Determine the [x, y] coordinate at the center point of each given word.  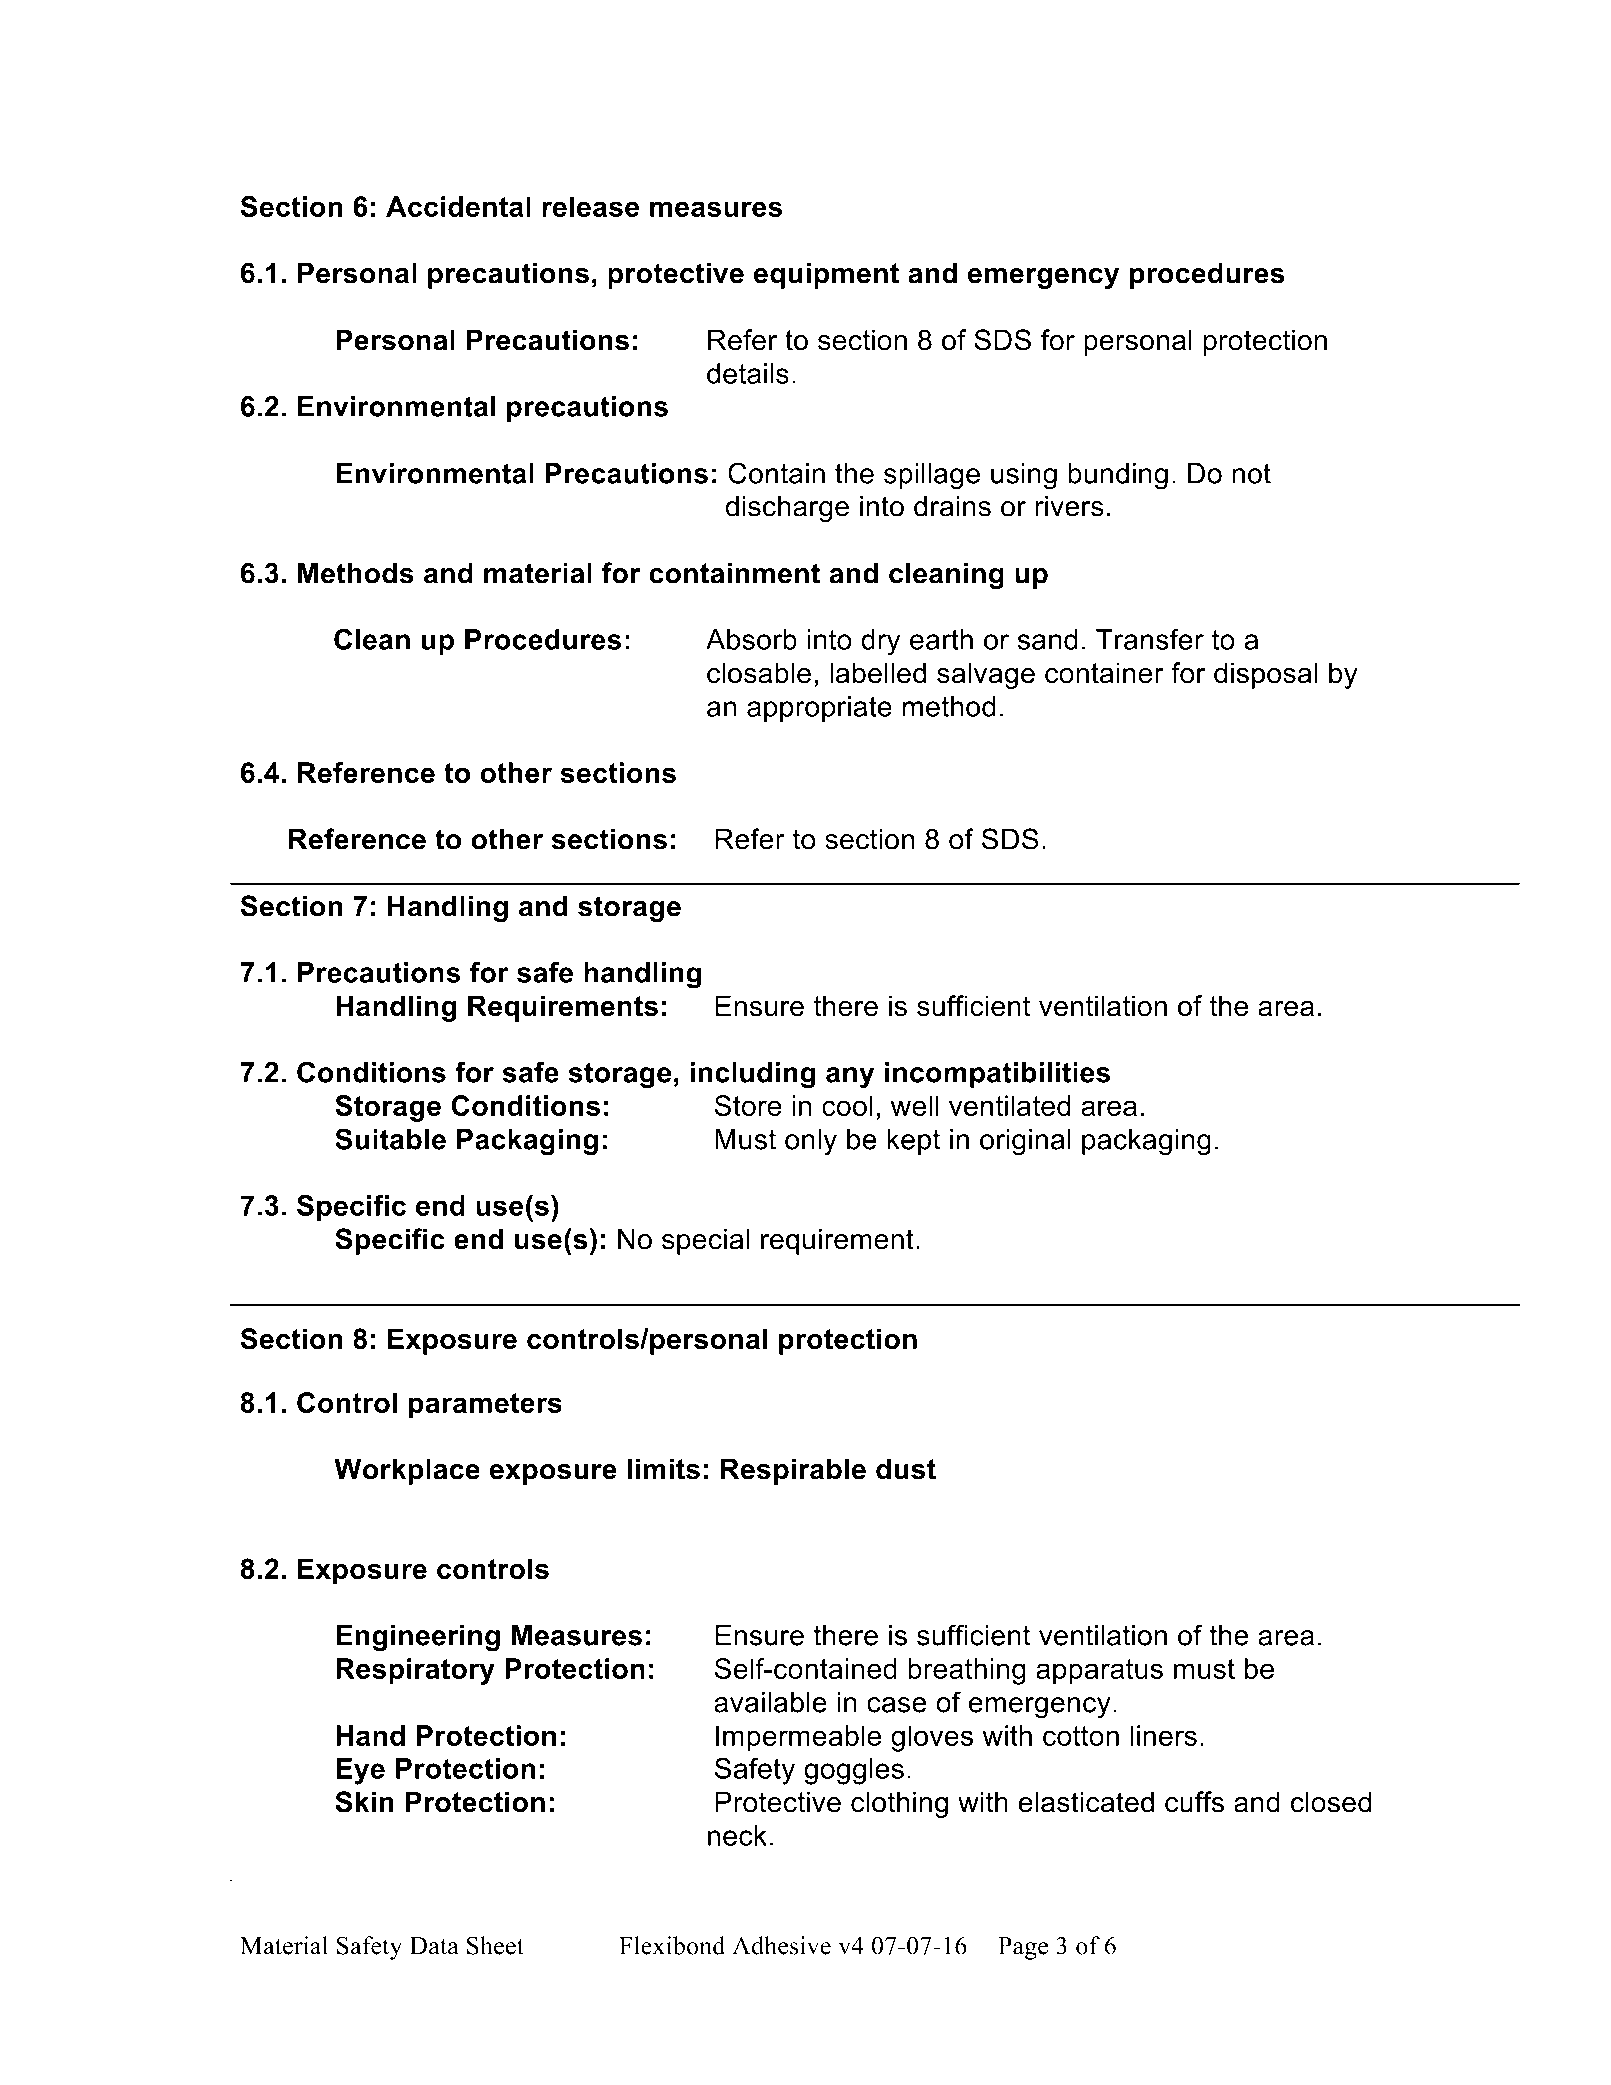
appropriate [819, 709]
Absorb [751, 639]
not [1251, 473]
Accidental [458, 206]
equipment [826, 275]
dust [906, 1469]
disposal [1266, 675]
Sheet [495, 1945]
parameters [485, 1406]
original [1025, 1142]
